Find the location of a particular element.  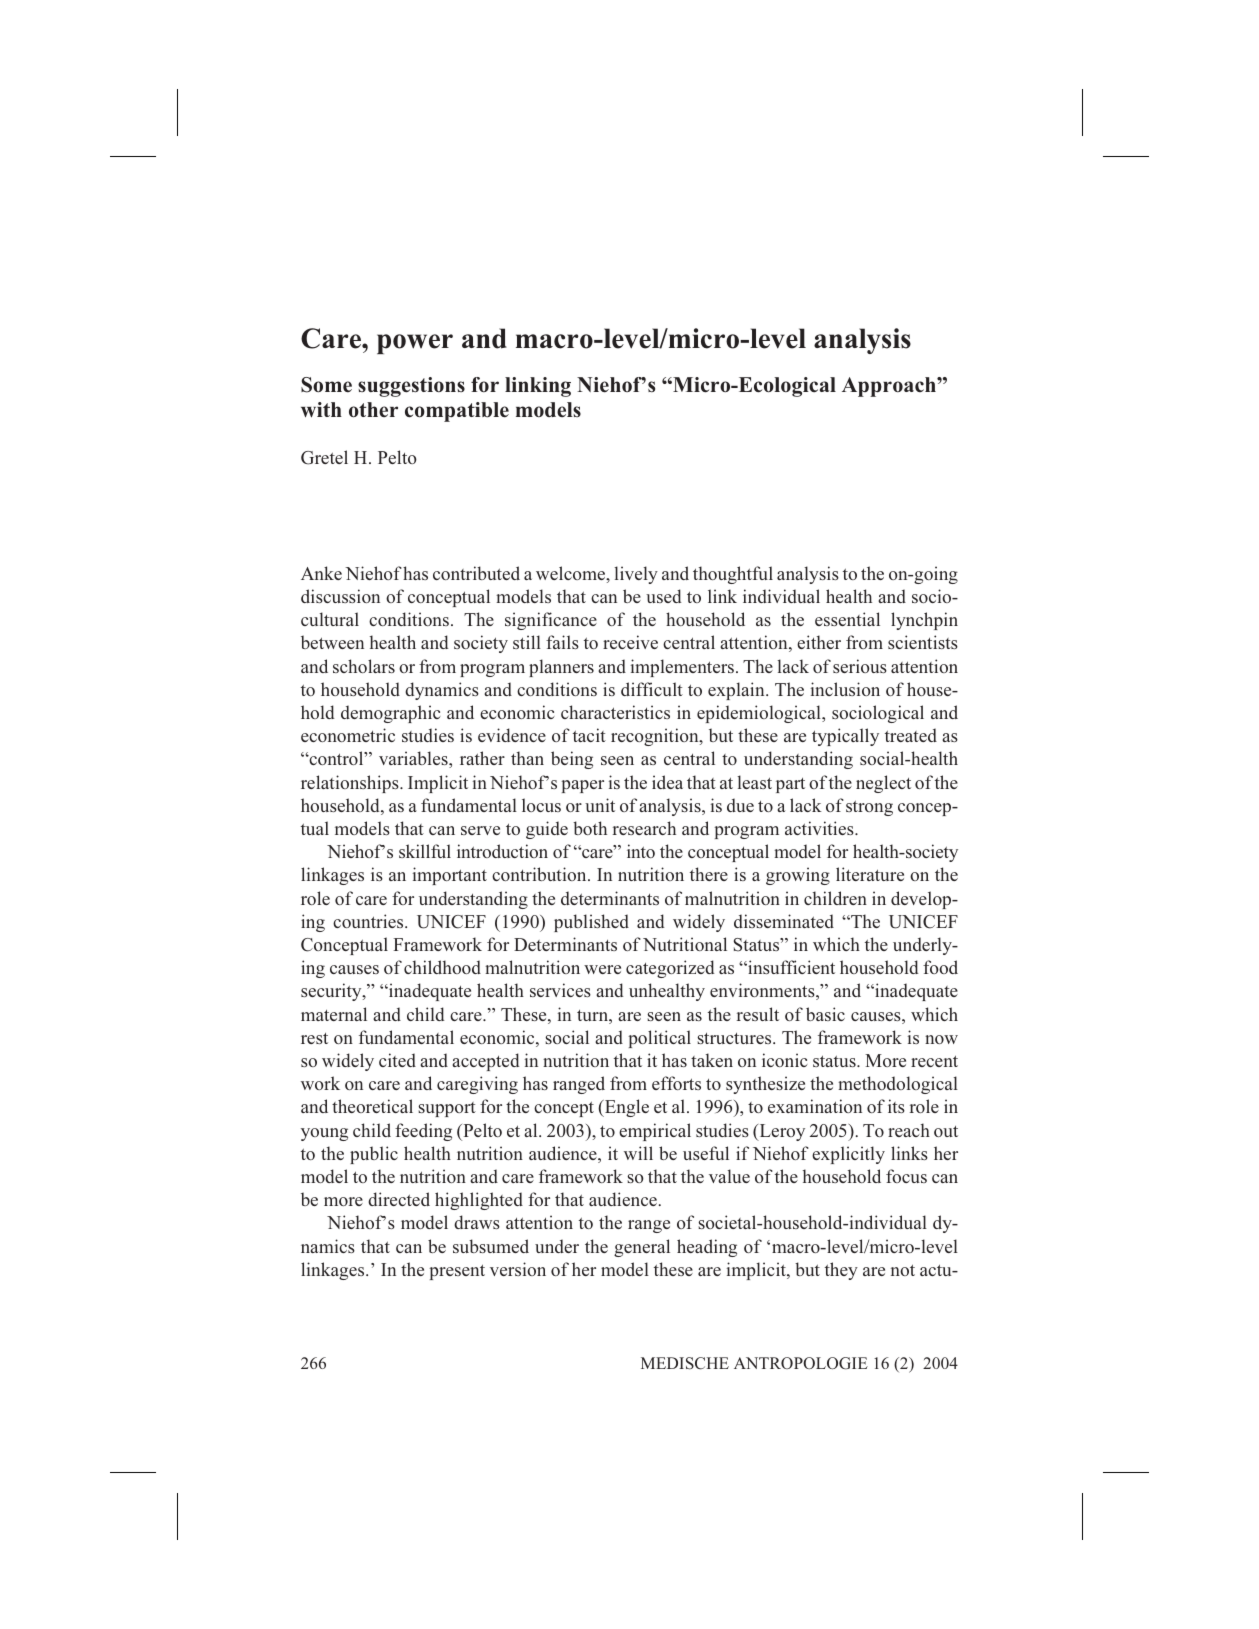

scholars is located at coordinates (364, 666).
